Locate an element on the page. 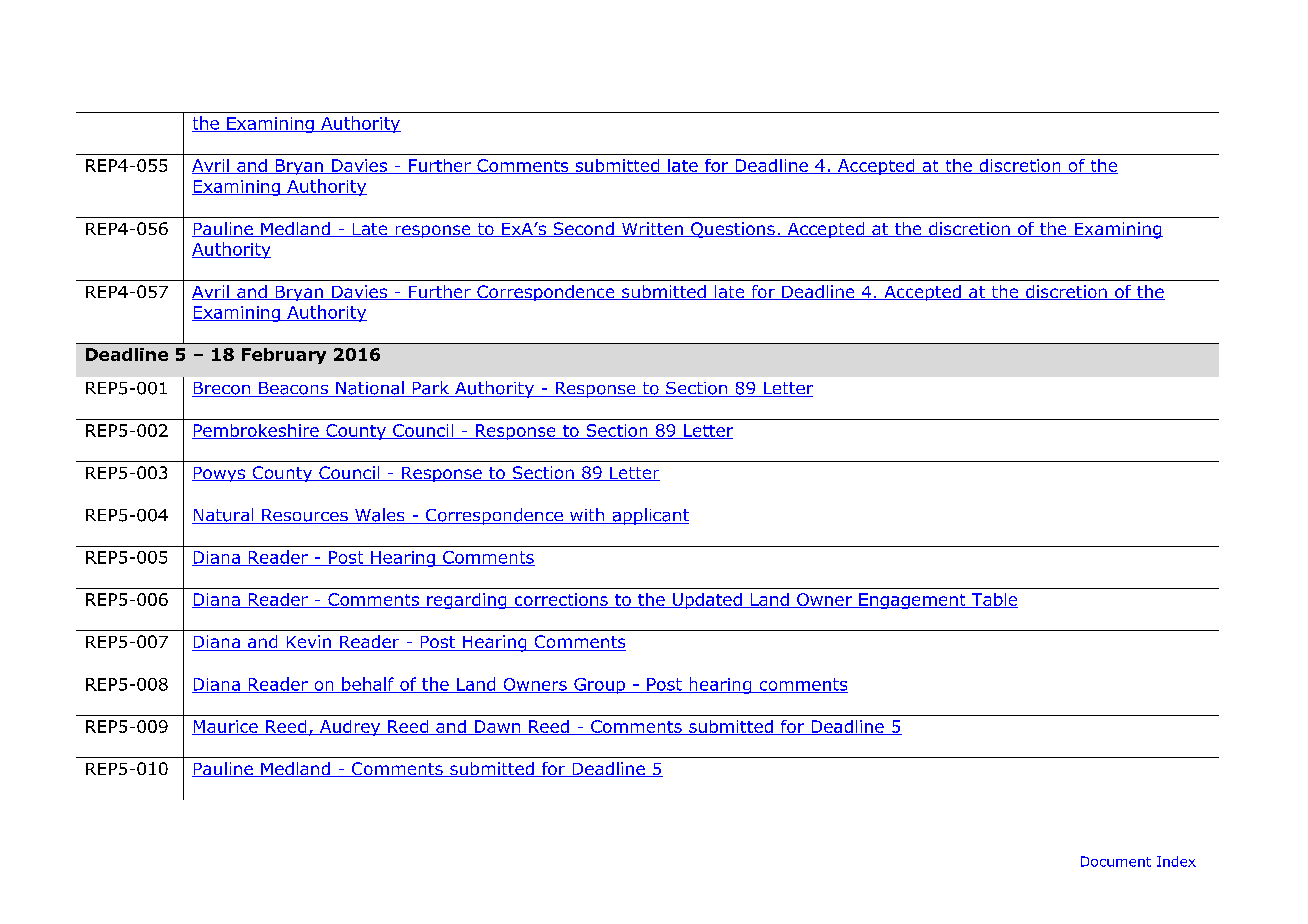  Questions is located at coordinates (733, 230).
